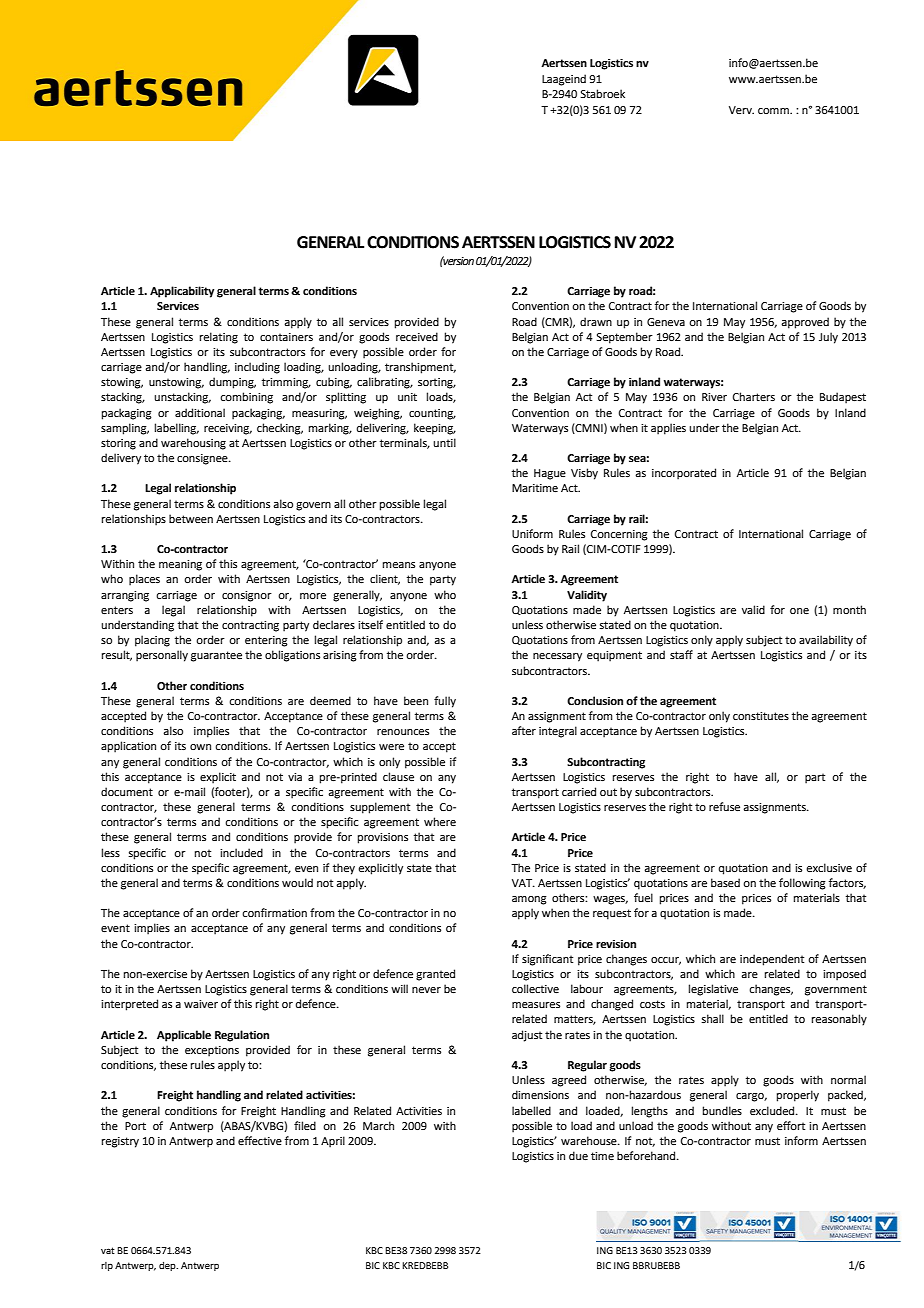 Image resolution: width=924 pixels, height=1308 pixels. I want to click on unit, so click(407, 397).
